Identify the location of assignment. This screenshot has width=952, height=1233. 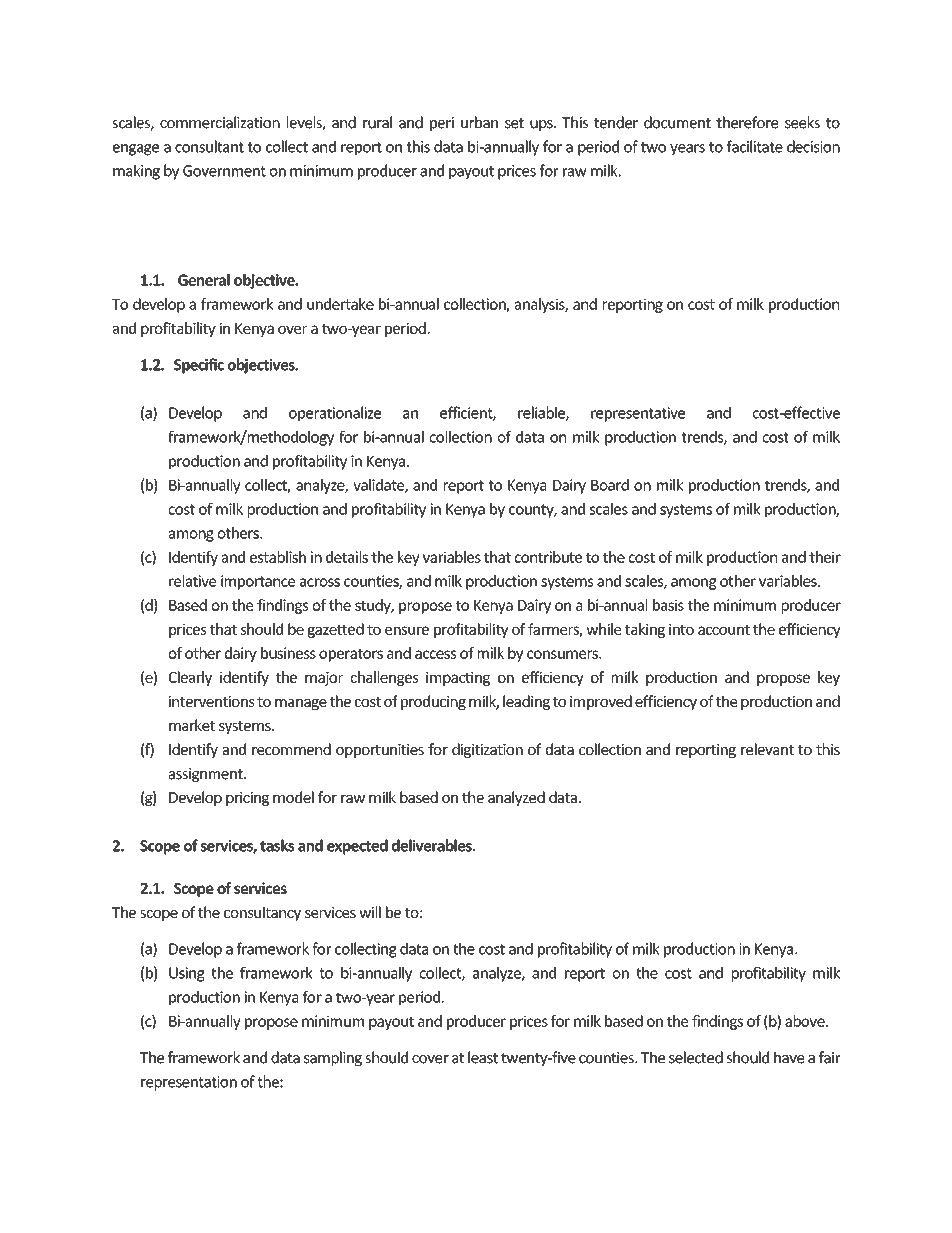
(207, 775).
